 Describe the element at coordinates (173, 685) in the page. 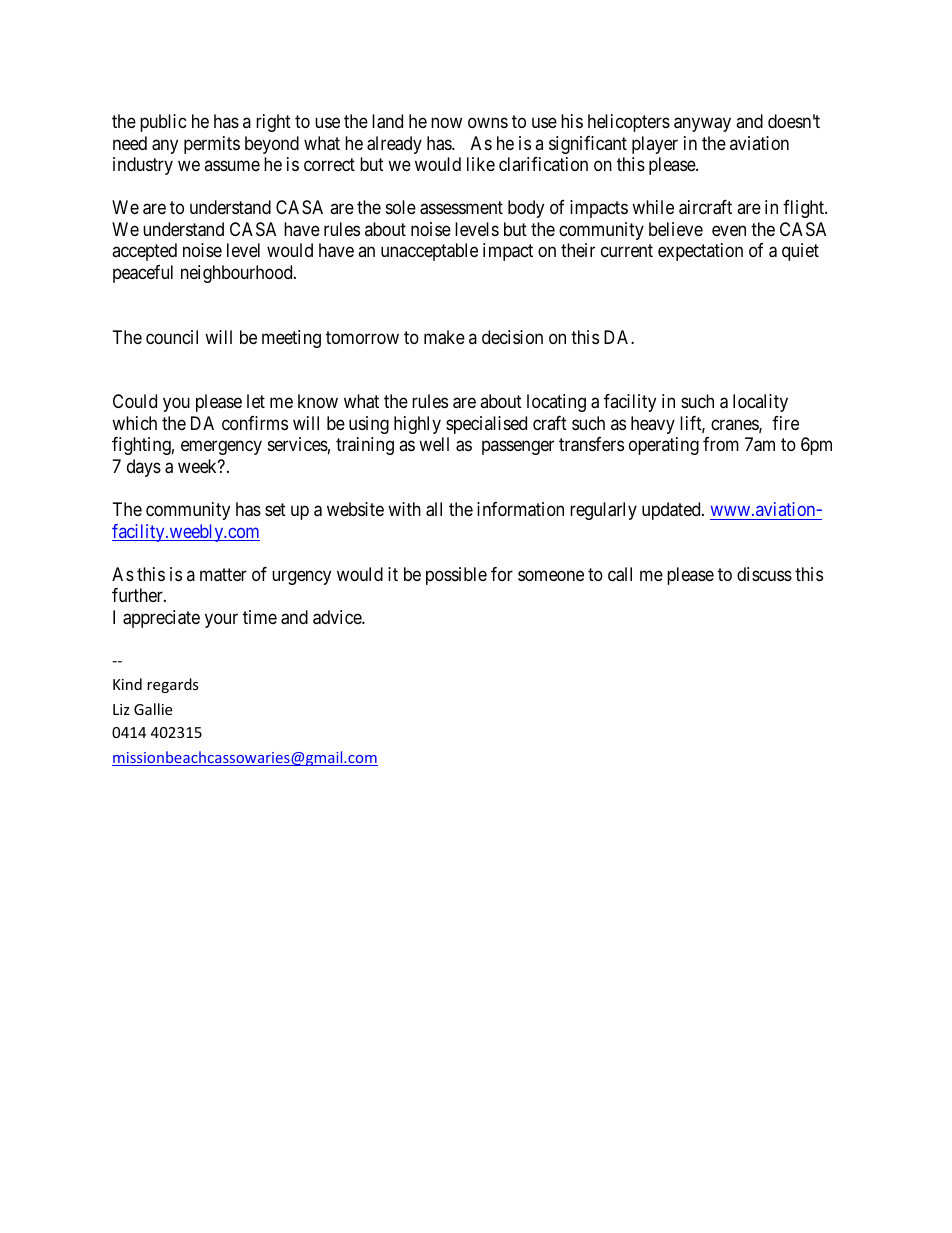

I see `regards` at that location.
